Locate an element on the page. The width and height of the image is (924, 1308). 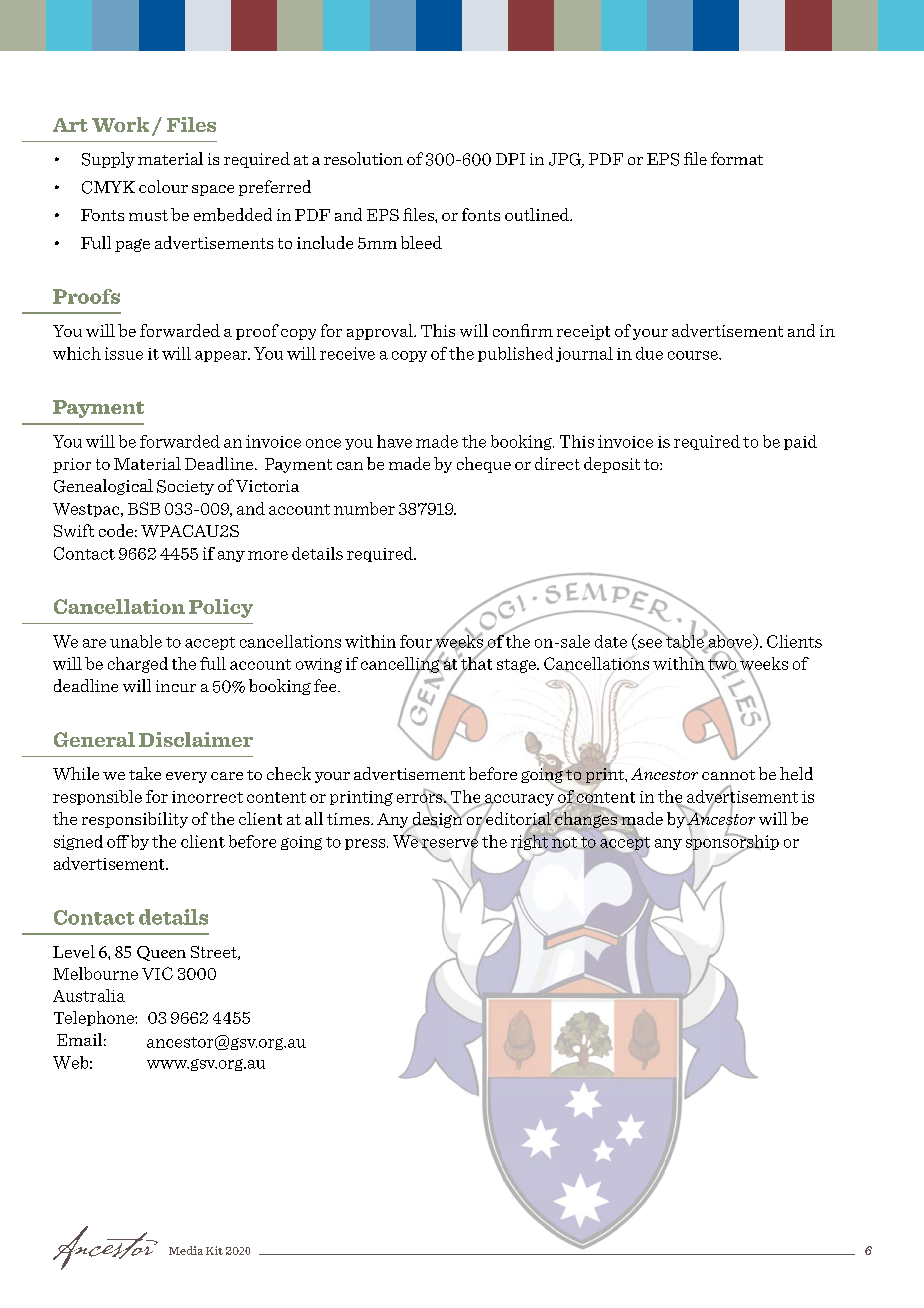
incur is located at coordinates (176, 686).
